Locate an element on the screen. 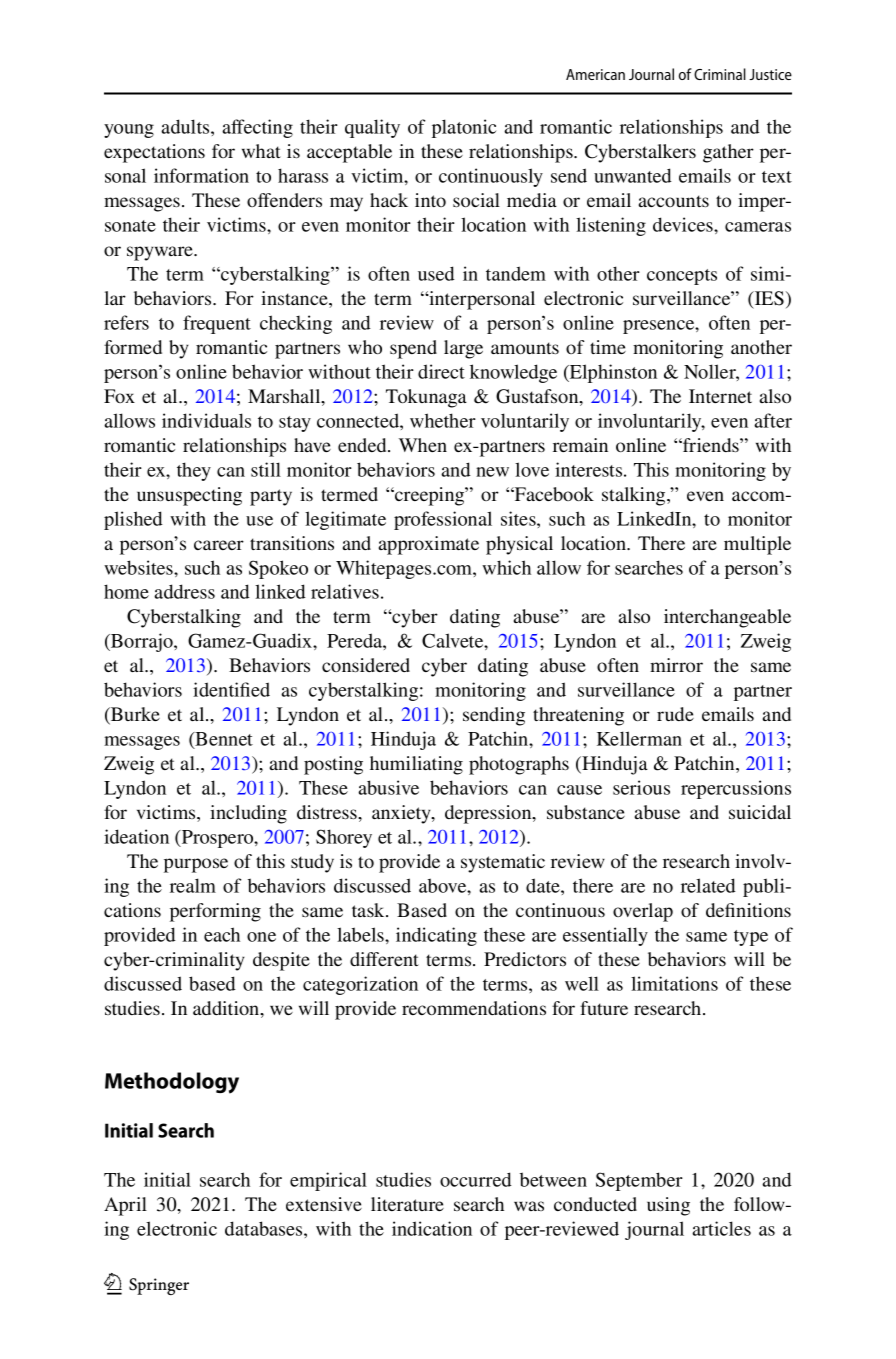  individuals is located at coordinates (206, 420).
